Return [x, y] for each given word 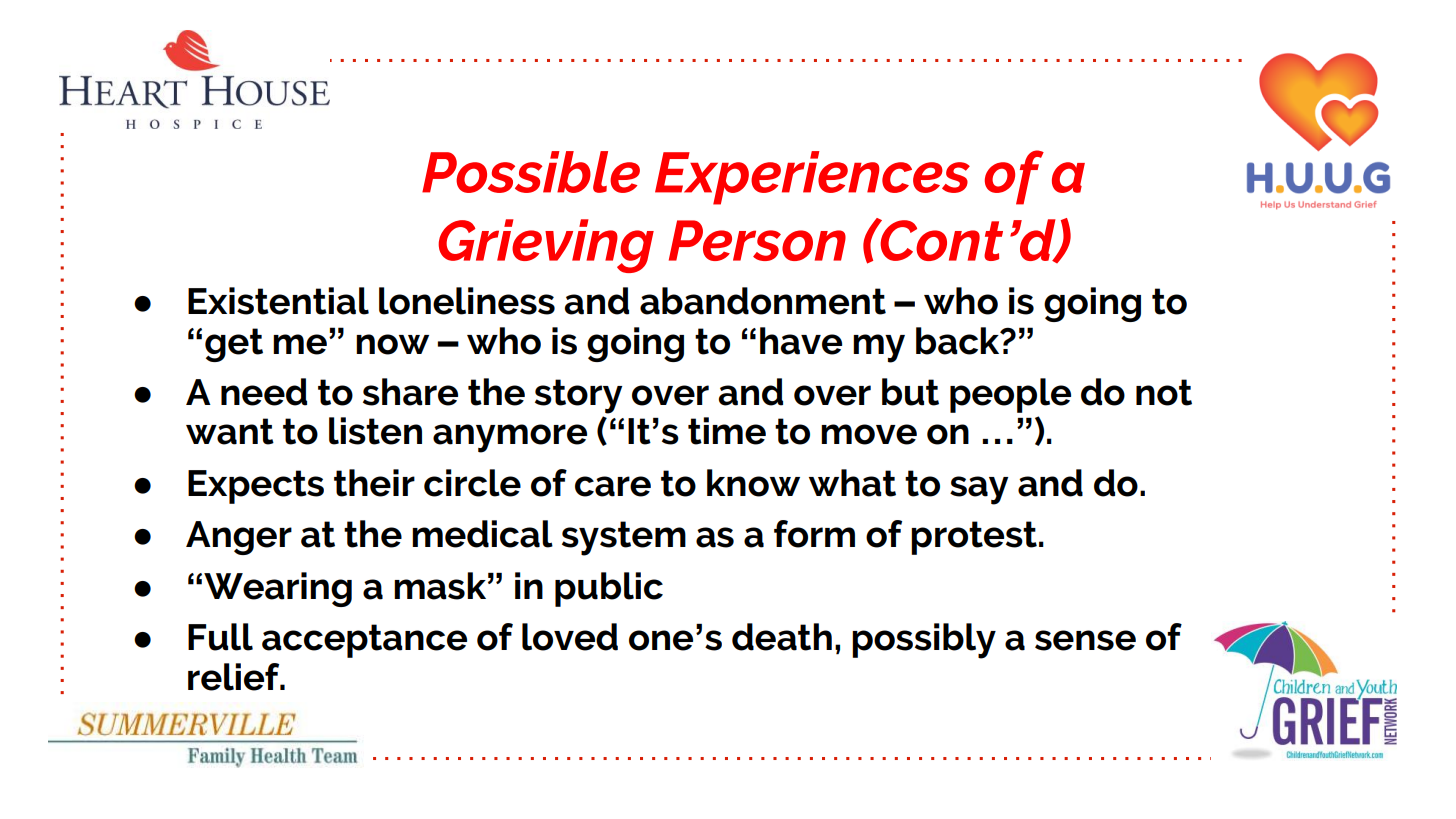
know [753, 483]
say [979, 490]
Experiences [812, 178]
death [782, 637]
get [234, 345]
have [801, 341]
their [374, 483]
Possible [531, 172]
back [959, 341]
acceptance [364, 641]
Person [757, 240]
